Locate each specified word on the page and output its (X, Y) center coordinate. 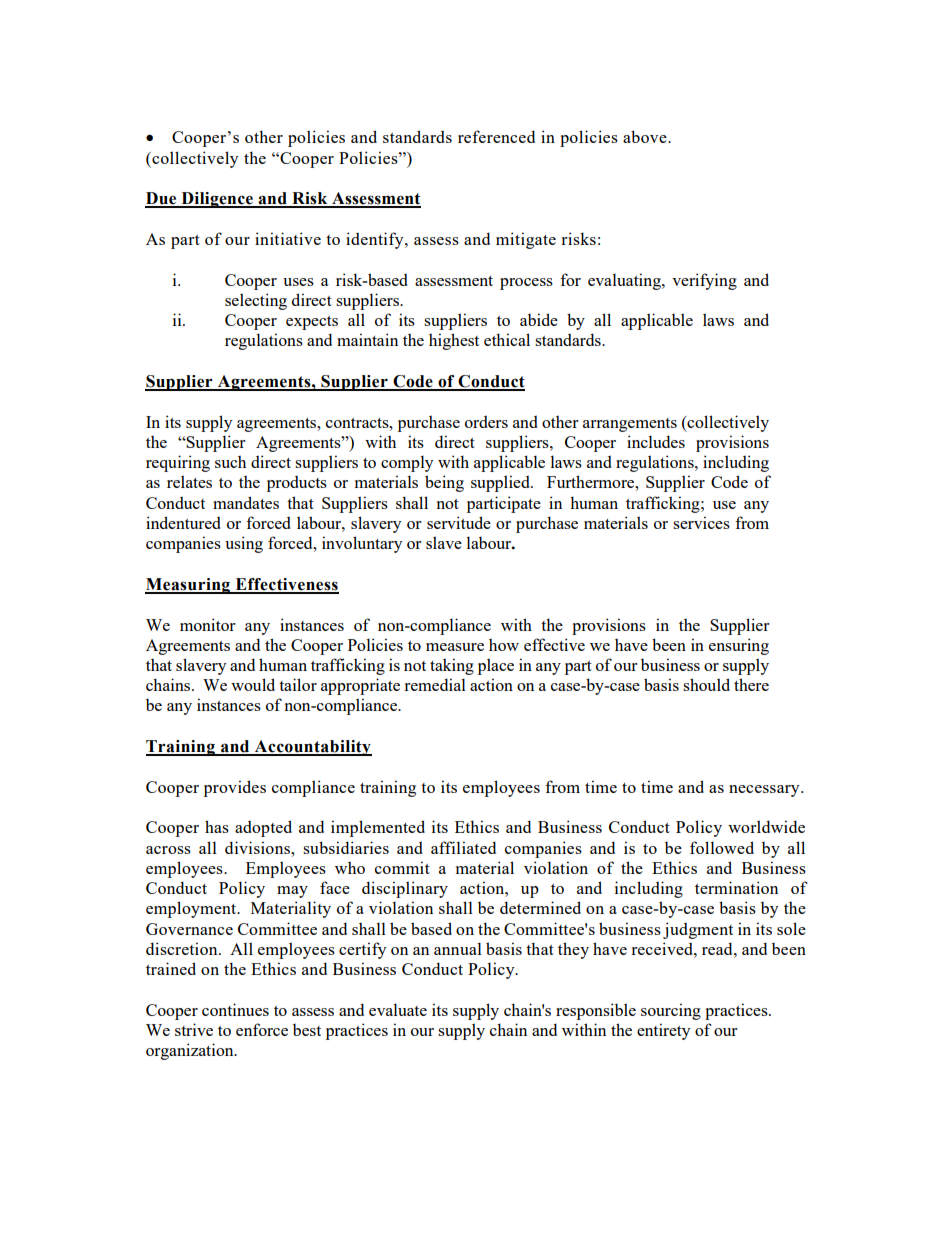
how (504, 644)
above (646, 136)
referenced (496, 136)
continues (235, 1009)
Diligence (217, 200)
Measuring (188, 586)
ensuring (739, 646)
